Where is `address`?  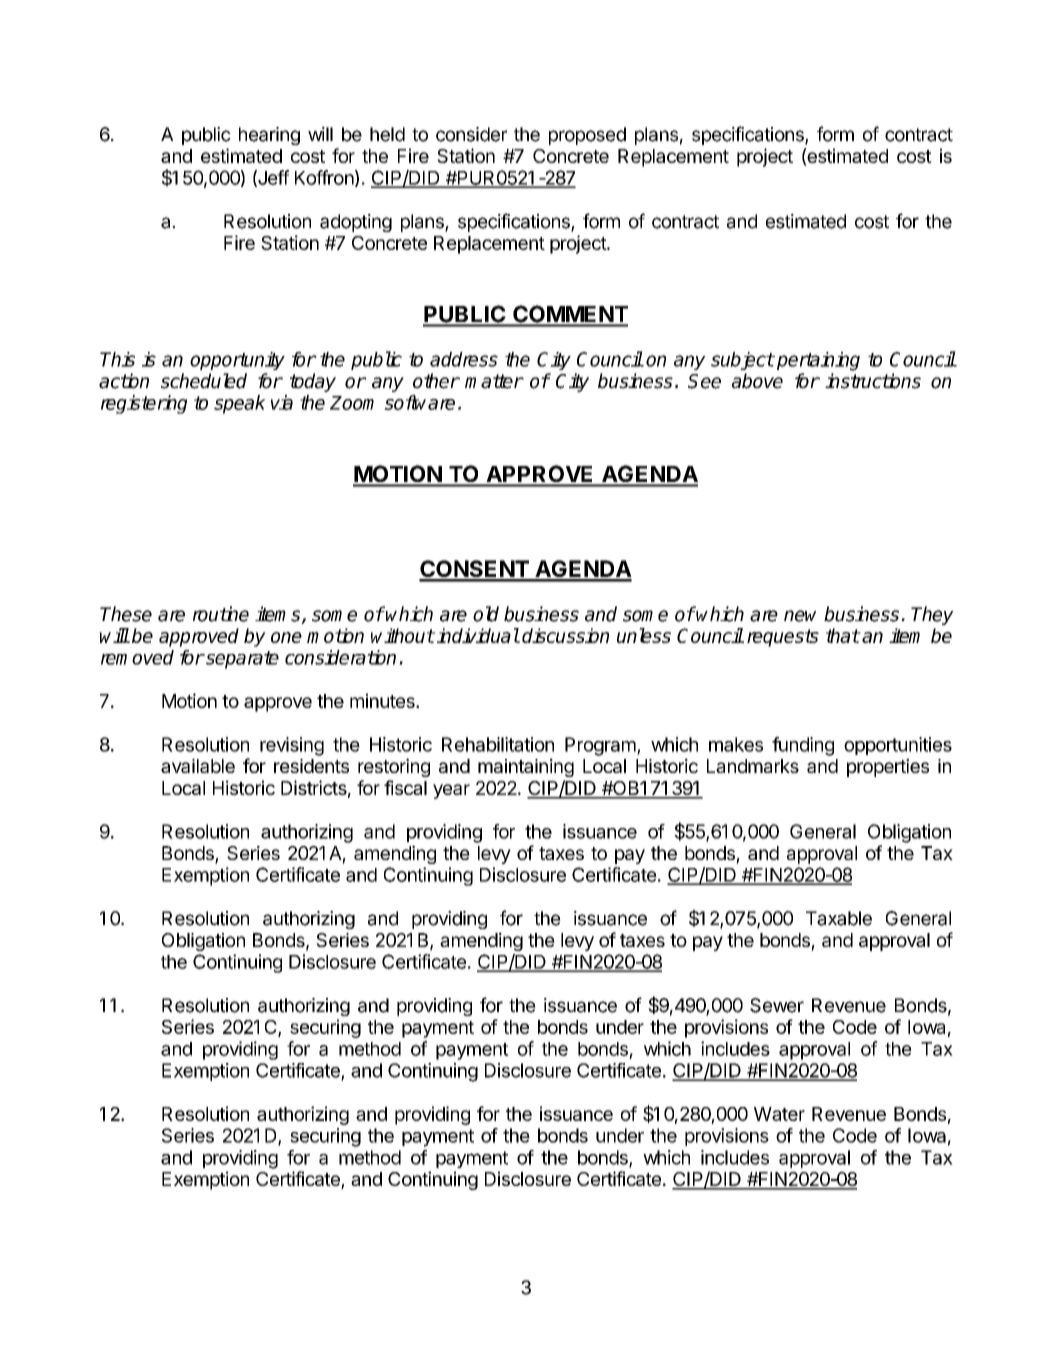 address is located at coordinates (464, 359).
